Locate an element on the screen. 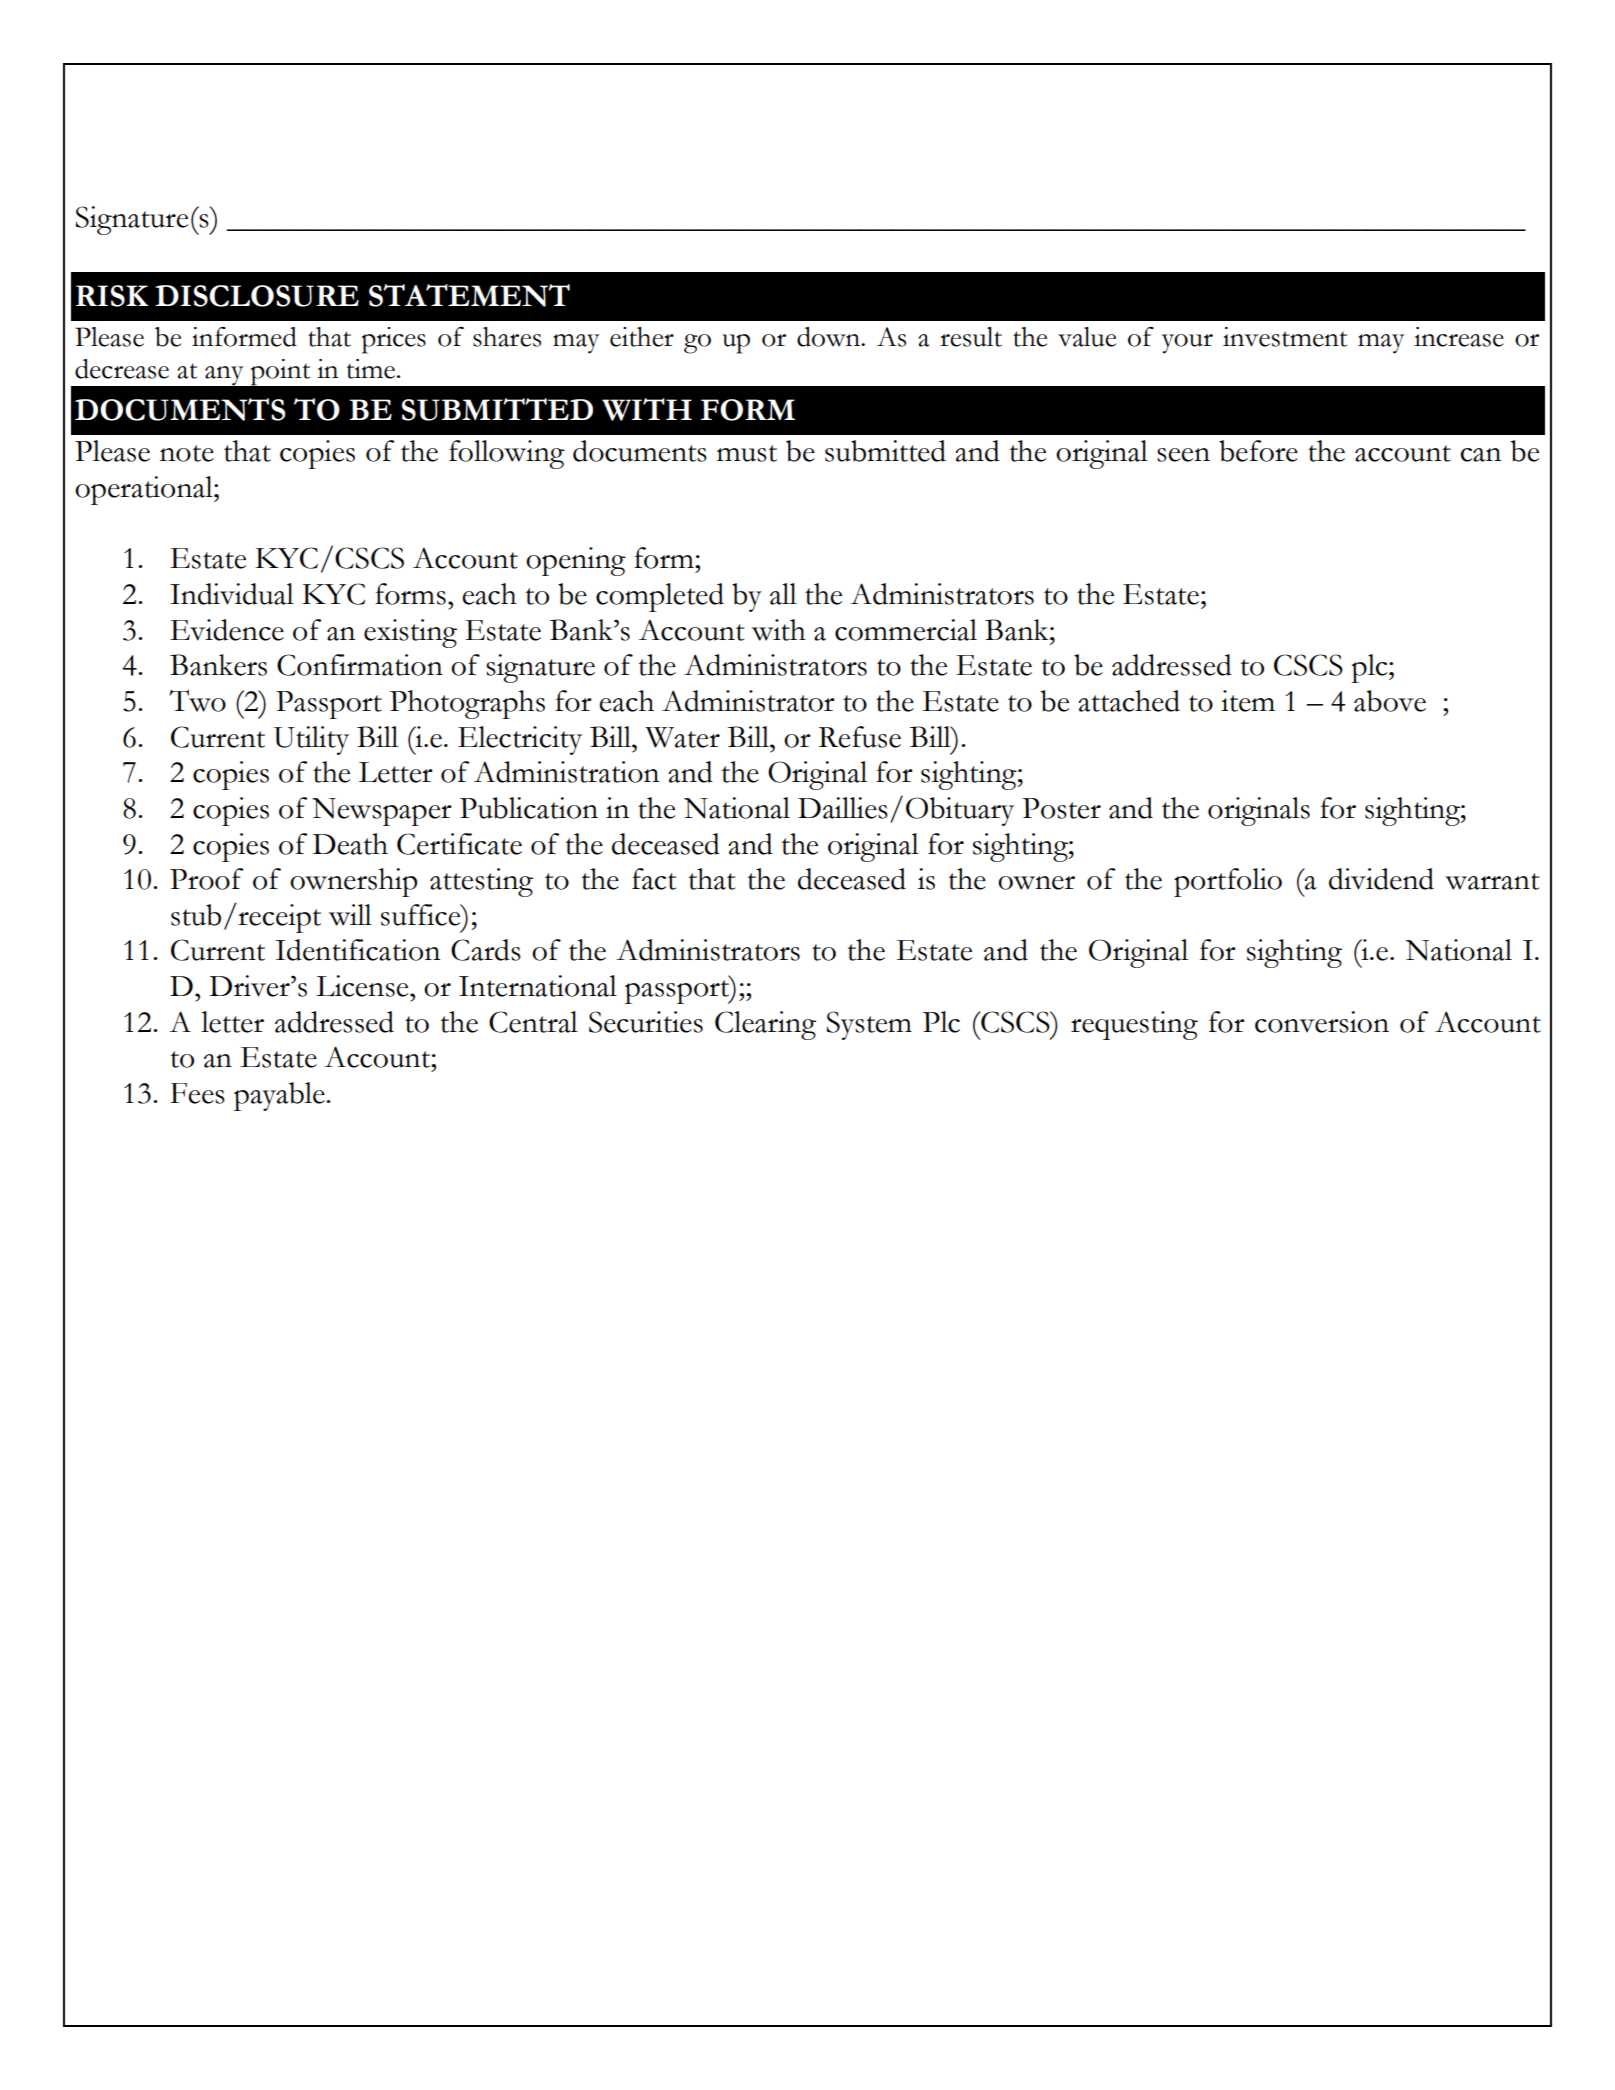 Image resolution: width=1615 pixels, height=2090 pixels. Clearing is located at coordinates (765, 1025).
